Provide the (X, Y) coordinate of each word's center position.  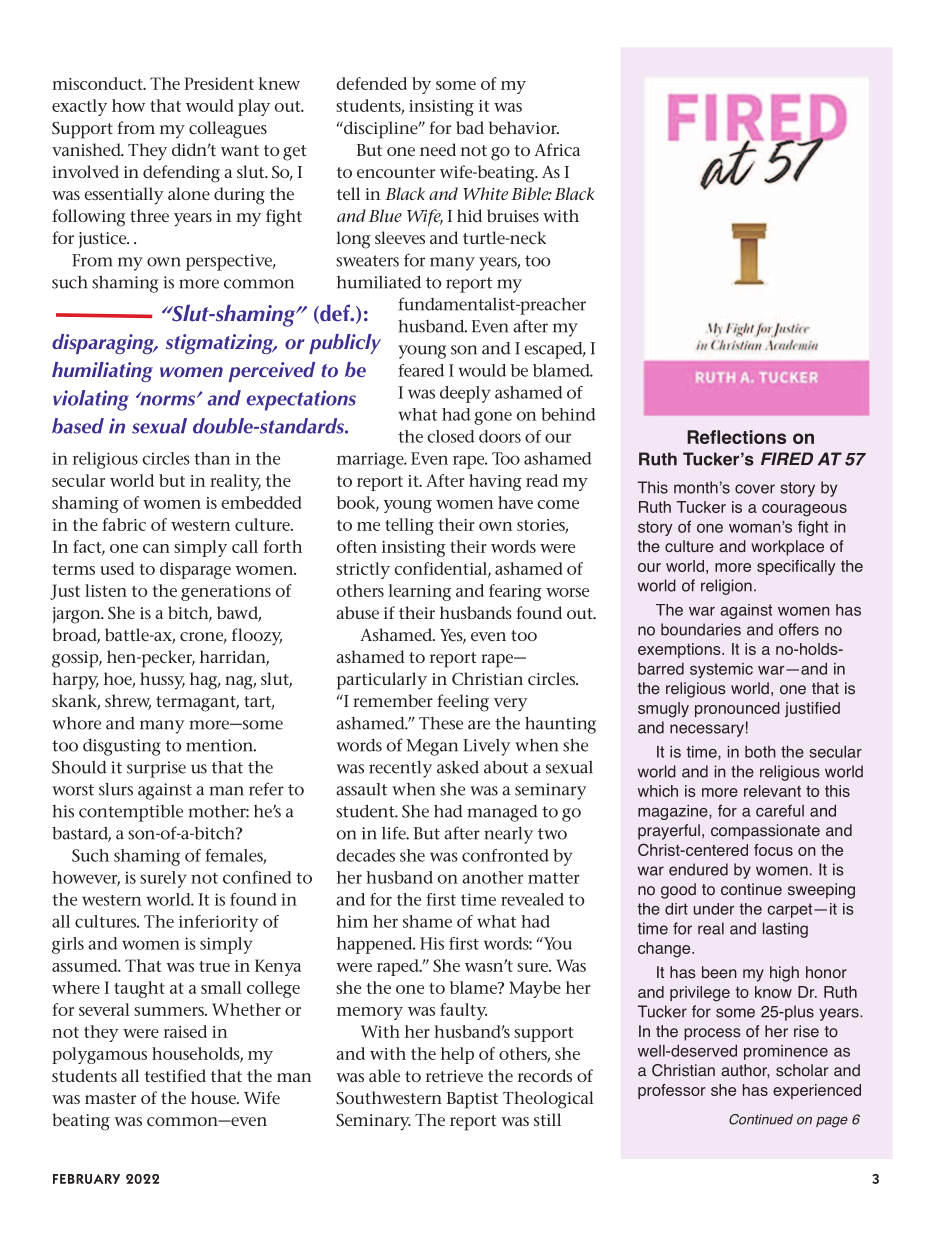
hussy (162, 680)
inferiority (218, 923)
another (492, 877)
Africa (557, 149)
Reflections (736, 437)
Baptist (472, 1100)
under (714, 909)
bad (470, 127)
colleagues (228, 130)
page (832, 1122)
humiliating (102, 372)
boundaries (701, 629)
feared (421, 370)
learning (419, 592)
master (110, 1098)
